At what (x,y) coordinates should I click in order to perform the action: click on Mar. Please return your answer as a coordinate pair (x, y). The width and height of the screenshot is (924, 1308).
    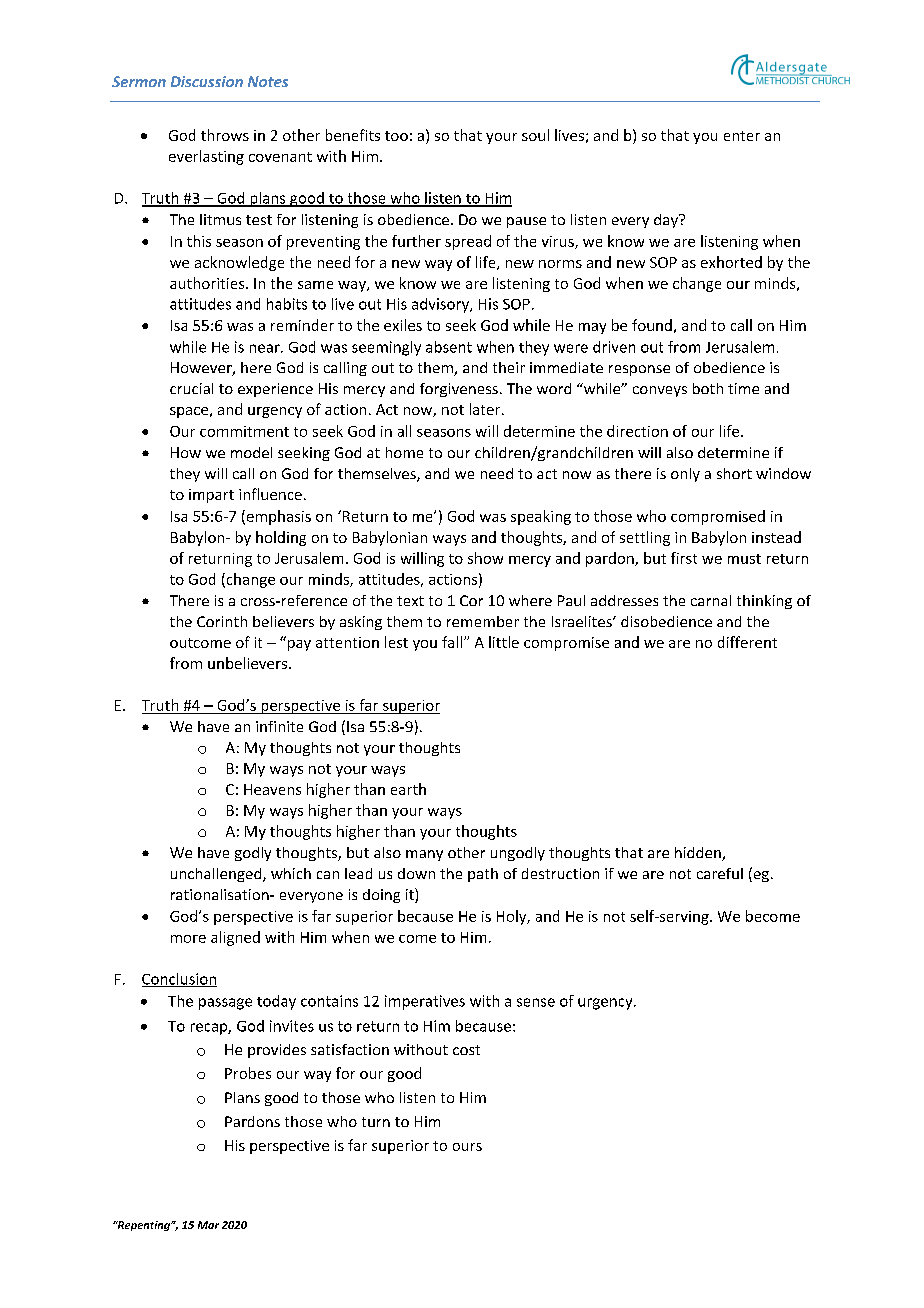
    Looking at the image, I should click on (208, 1225).
